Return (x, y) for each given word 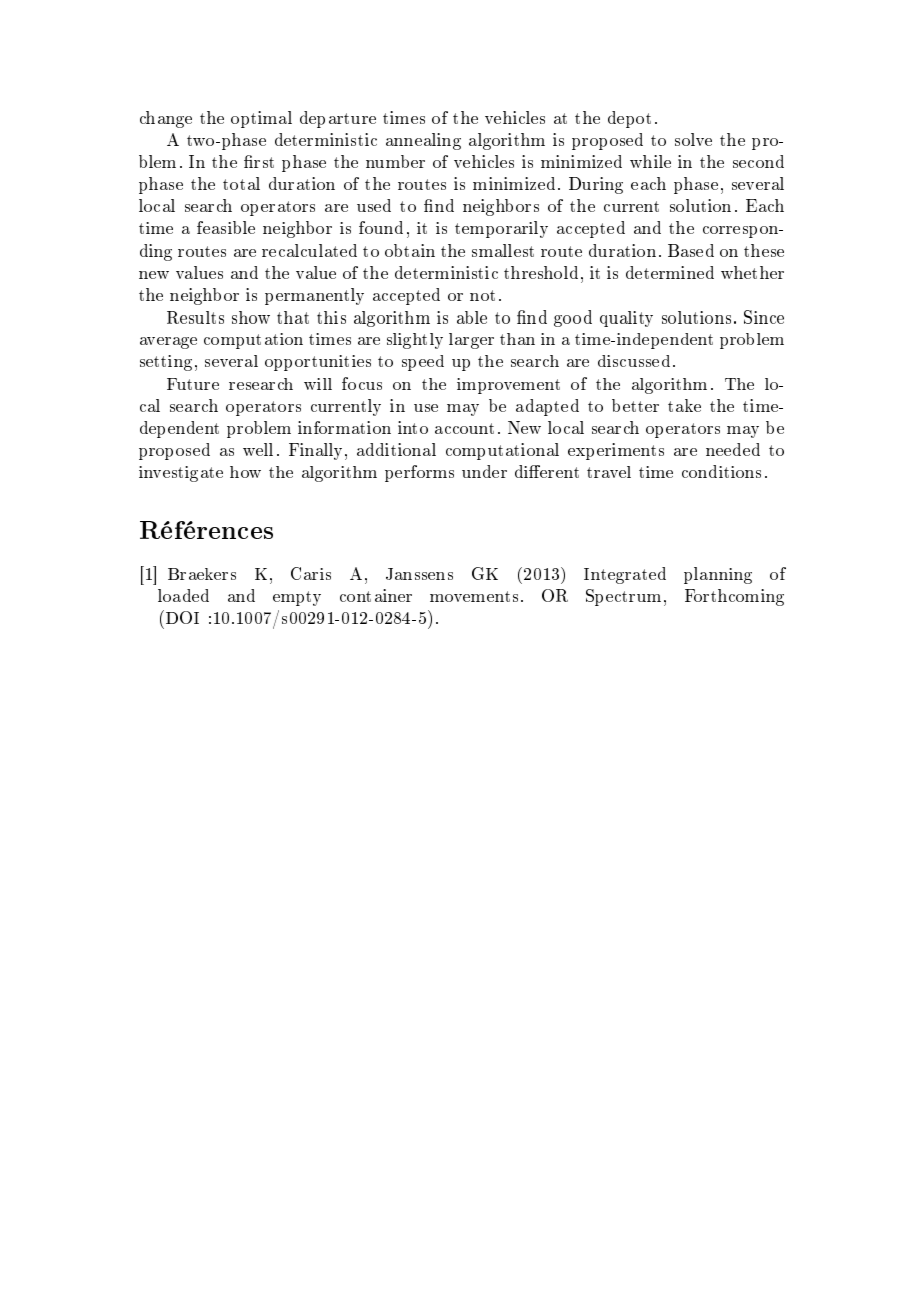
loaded (183, 595)
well (258, 449)
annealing (423, 141)
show (251, 317)
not (482, 295)
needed (733, 449)
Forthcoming (734, 597)
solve (693, 139)
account (464, 428)
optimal (261, 119)
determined (670, 272)
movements (474, 596)
